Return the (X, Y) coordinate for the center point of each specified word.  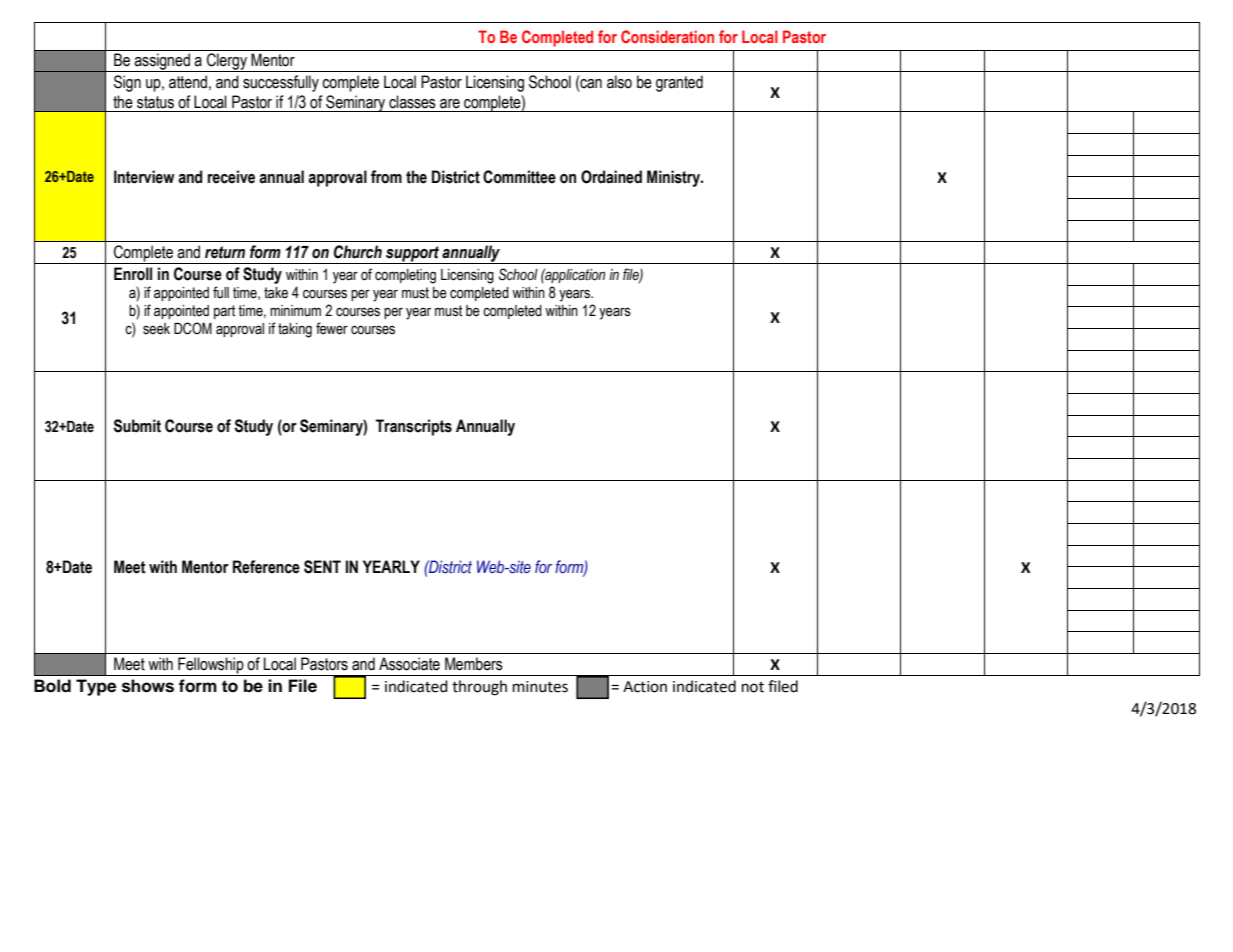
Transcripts (414, 427)
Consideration (667, 36)
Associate (409, 664)
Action (645, 687)
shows (148, 686)
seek (156, 329)
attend (188, 82)
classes (412, 102)
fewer (332, 328)
